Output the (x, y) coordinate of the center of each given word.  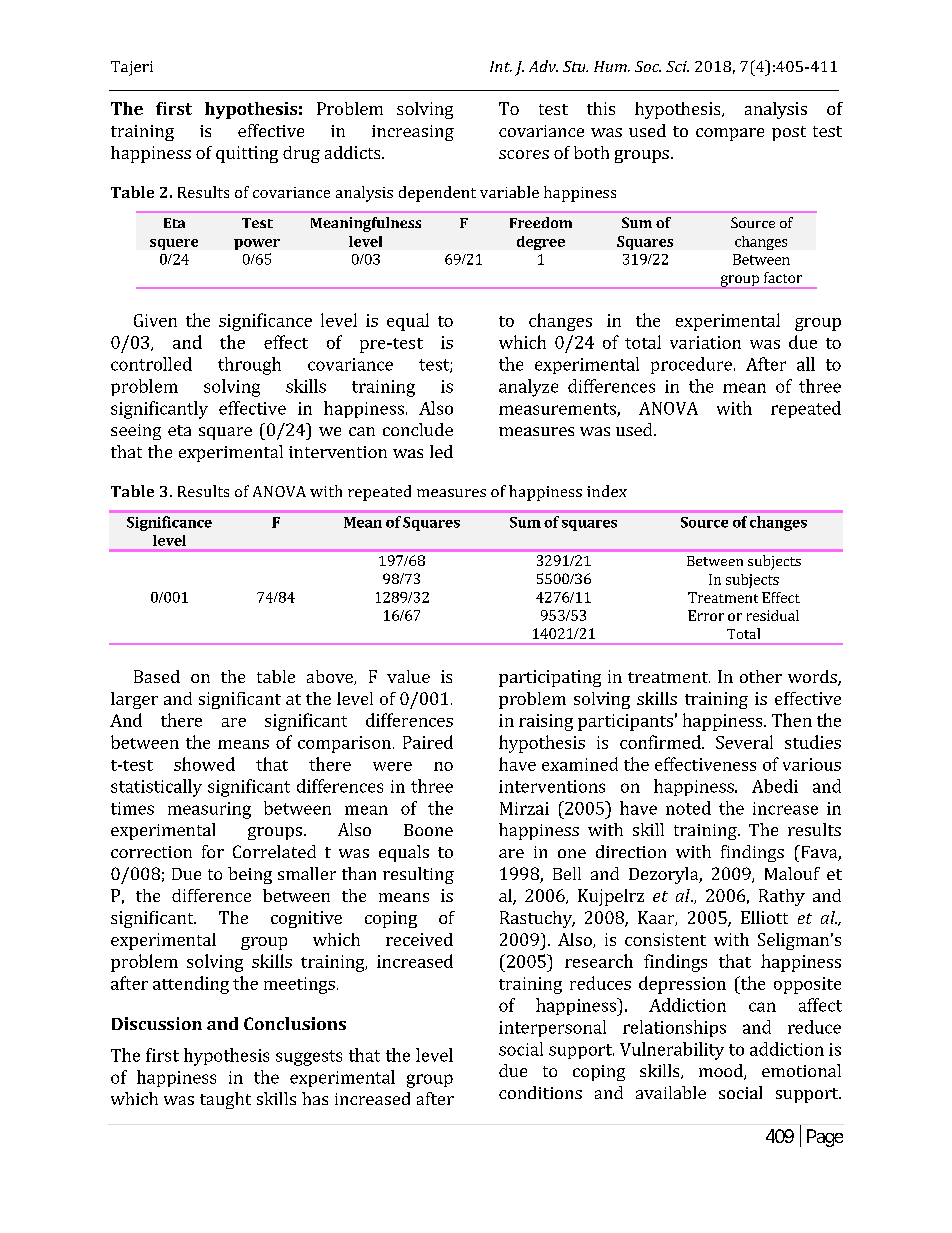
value (408, 676)
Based (157, 676)
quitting (247, 154)
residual (773, 615)
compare (730, 134)
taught (225, 1100)
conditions (540, 1092)
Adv (543, 66)
